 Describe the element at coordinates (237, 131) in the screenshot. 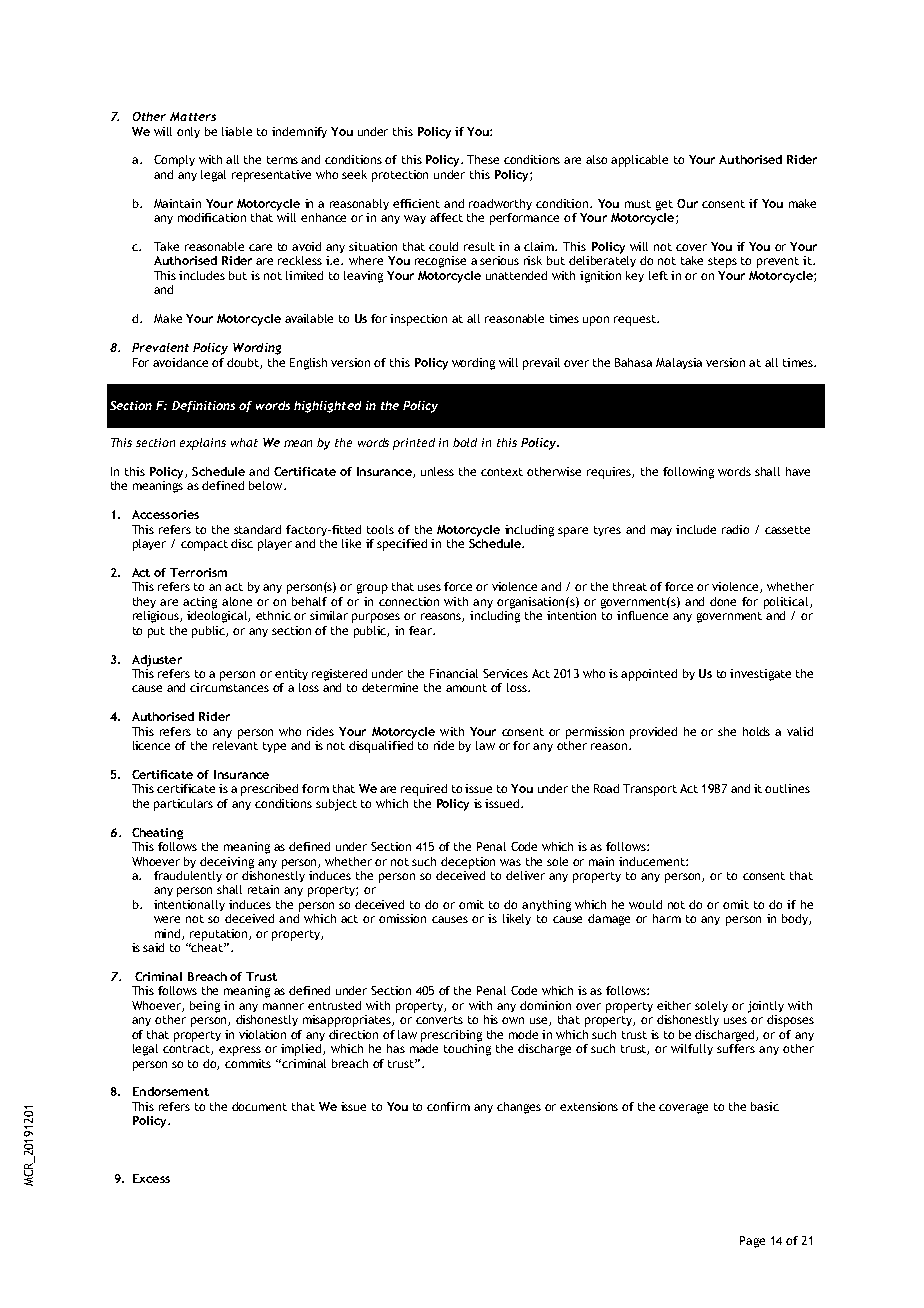

I see `liable` at that location.
